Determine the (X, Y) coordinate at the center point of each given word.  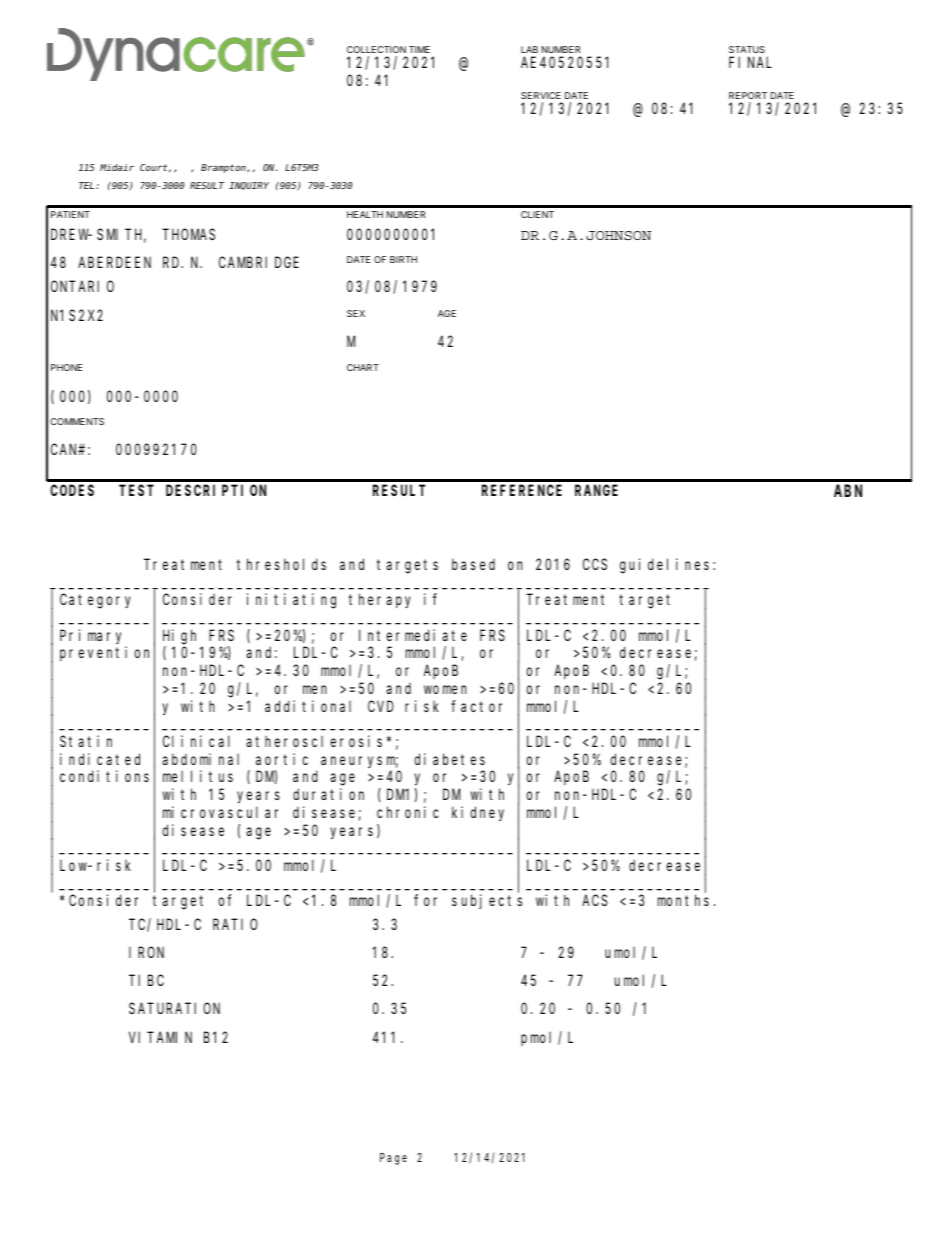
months (683, 900)
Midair (117, 167)
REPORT (748, 95)
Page (393, 1159)
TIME (419, 49)
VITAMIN (160, 1037)
